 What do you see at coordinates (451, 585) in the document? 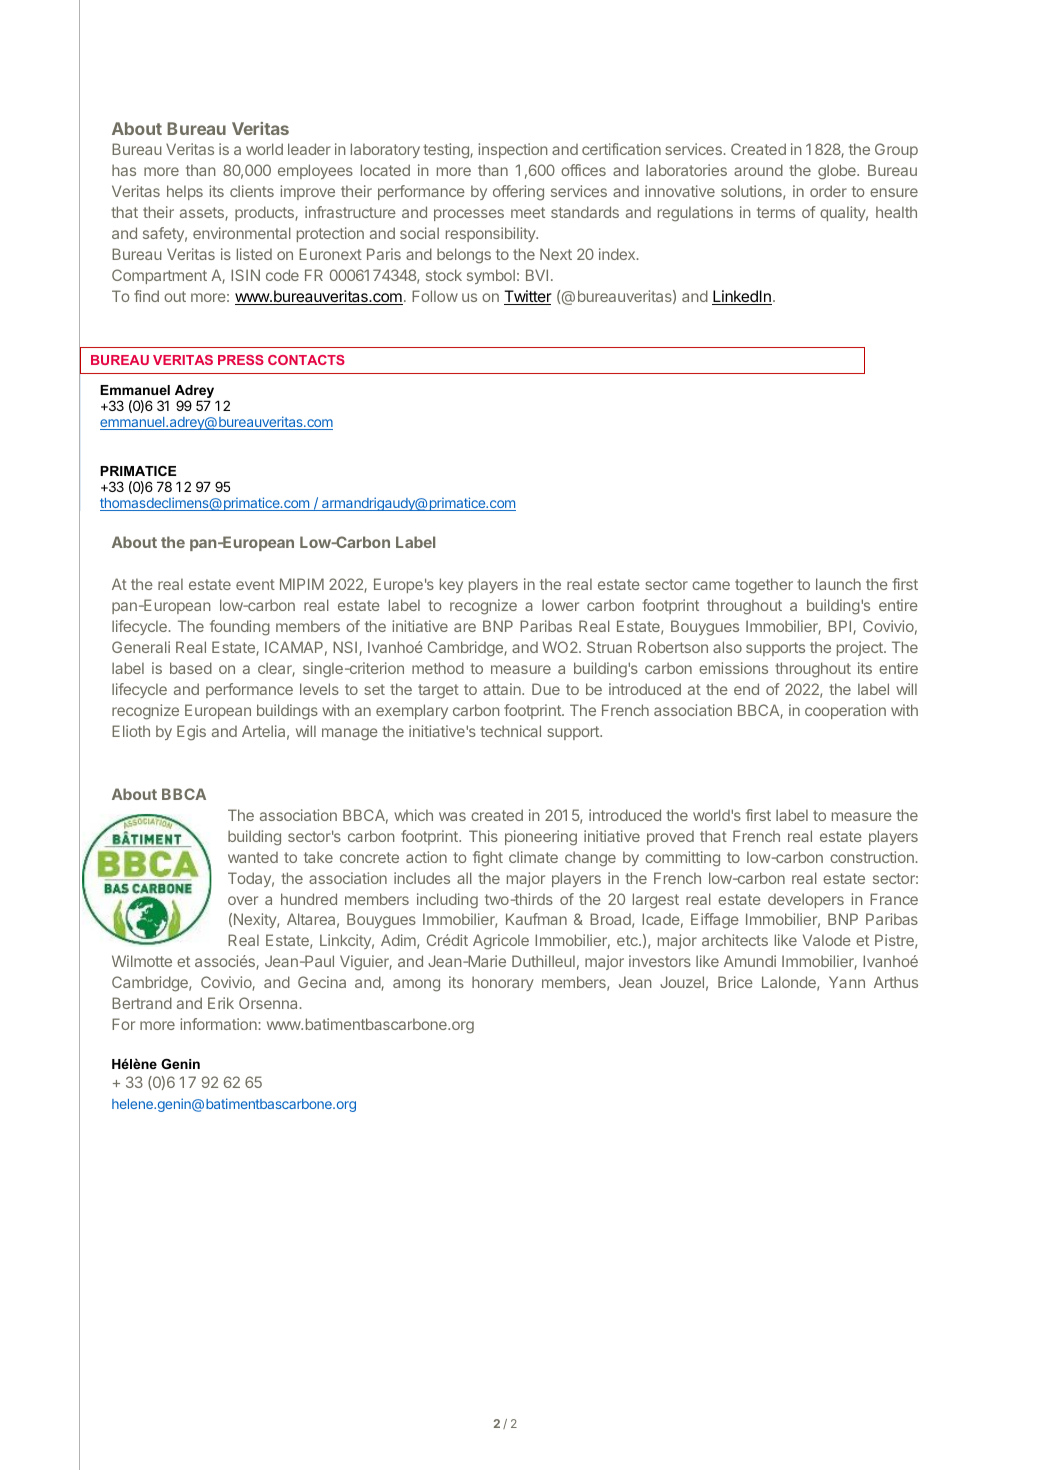
I see `key` at bounding box center [451, 585].
